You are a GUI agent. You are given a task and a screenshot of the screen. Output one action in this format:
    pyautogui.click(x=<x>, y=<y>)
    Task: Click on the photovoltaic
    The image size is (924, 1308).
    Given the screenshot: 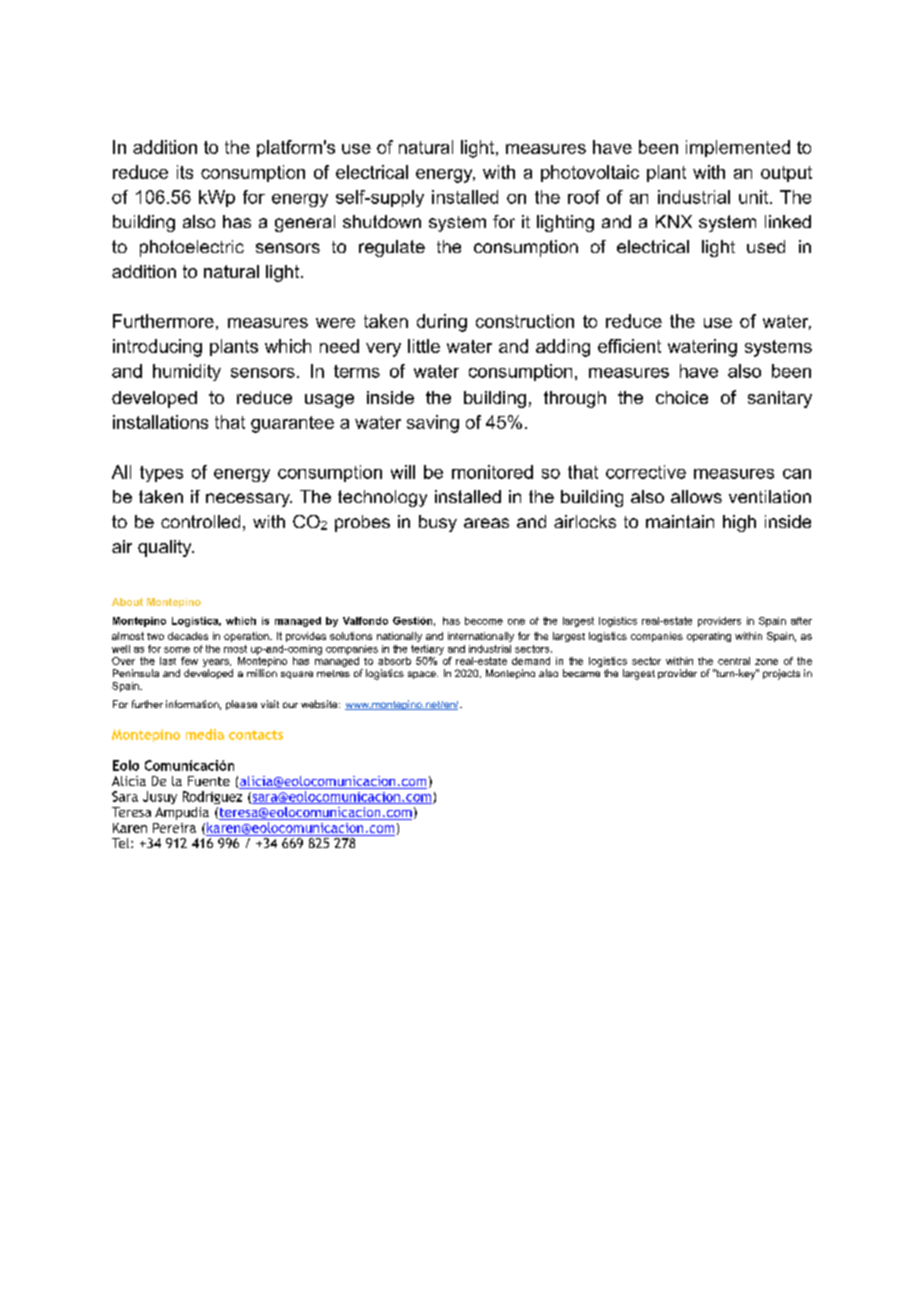 What is the action you would take?
    pyautogui.click(x=590, y=173)
